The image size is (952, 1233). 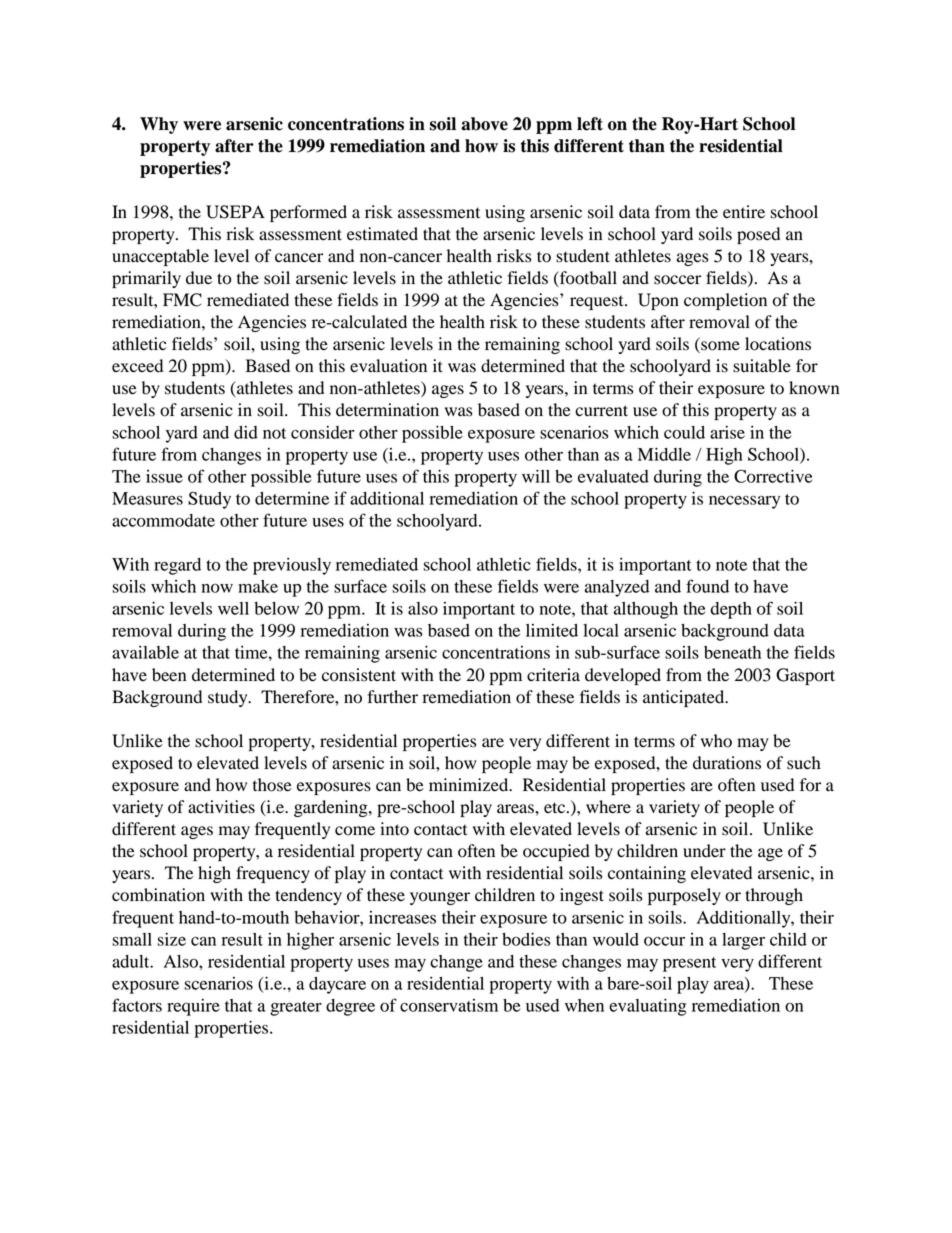 What do you see at coordinates (470, 785) in the screenshot?
I see `minimized` at bounding box center [470, 785].
